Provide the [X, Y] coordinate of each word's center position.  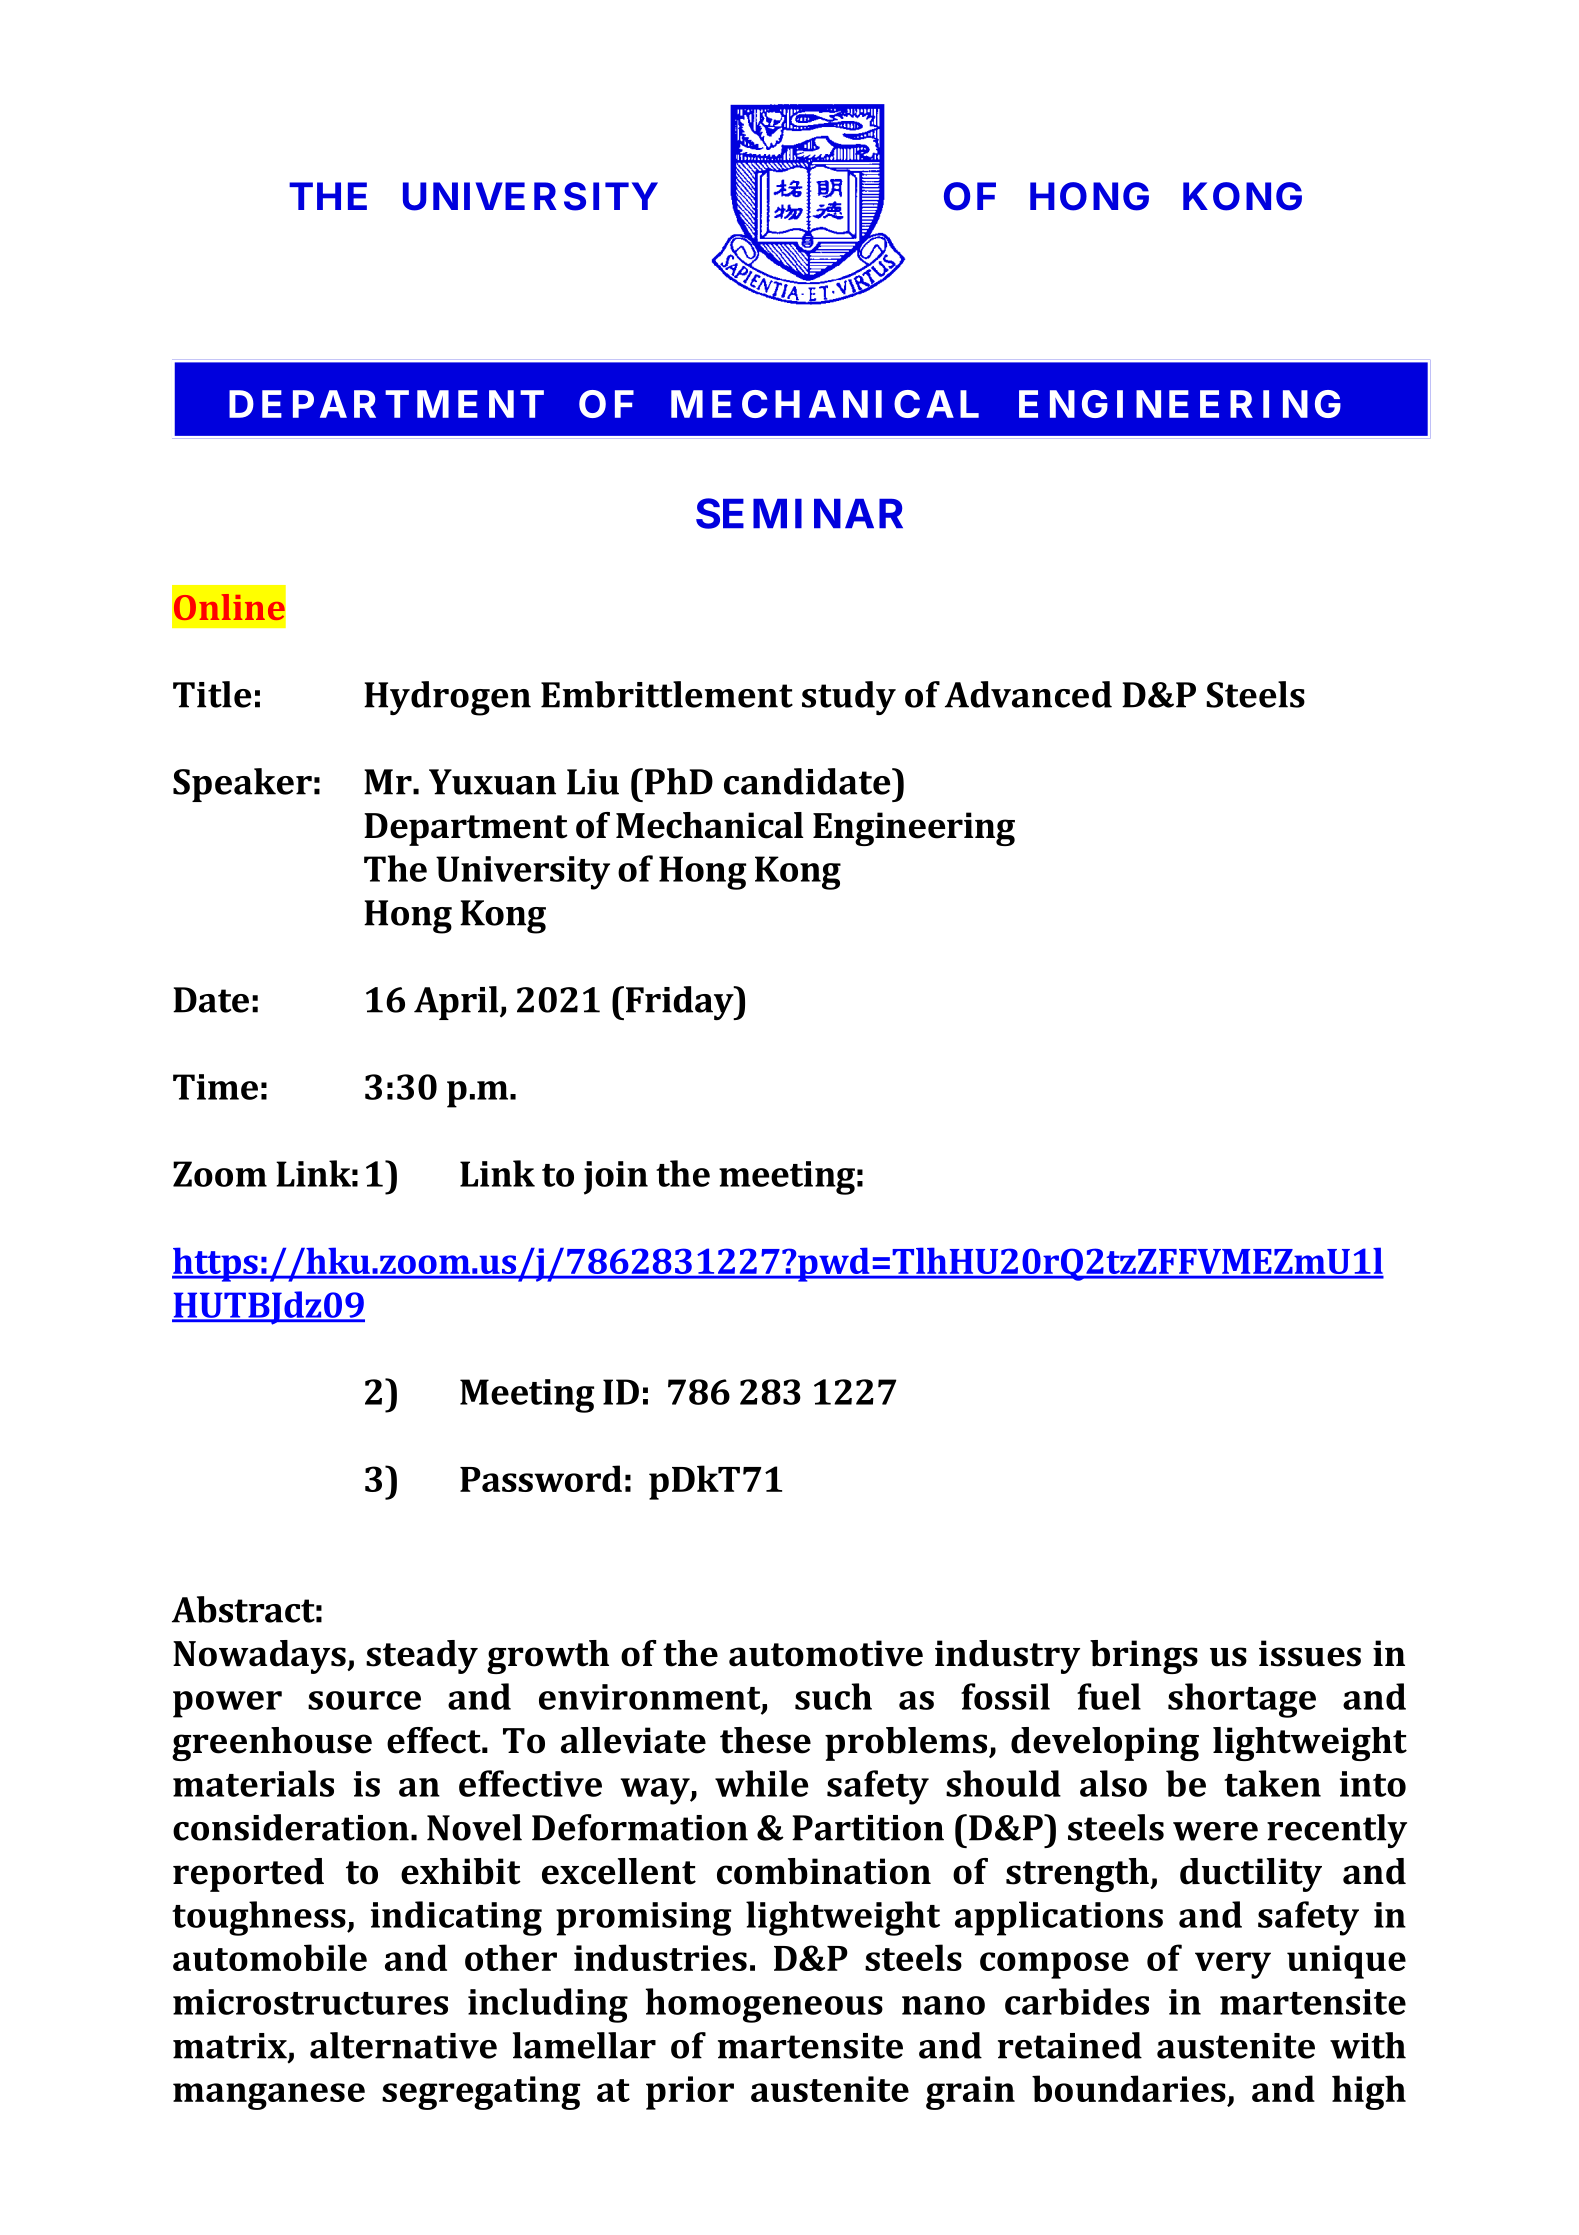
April [457, 1003]
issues [1310, 1653]
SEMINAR [799, 513]
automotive [826, 1653]
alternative [403, 2045]
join [616, 1178]
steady [422, 1657]
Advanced [1028, 694]
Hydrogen [447, 698]
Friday [681, 1003]
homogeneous [764, 2005]
